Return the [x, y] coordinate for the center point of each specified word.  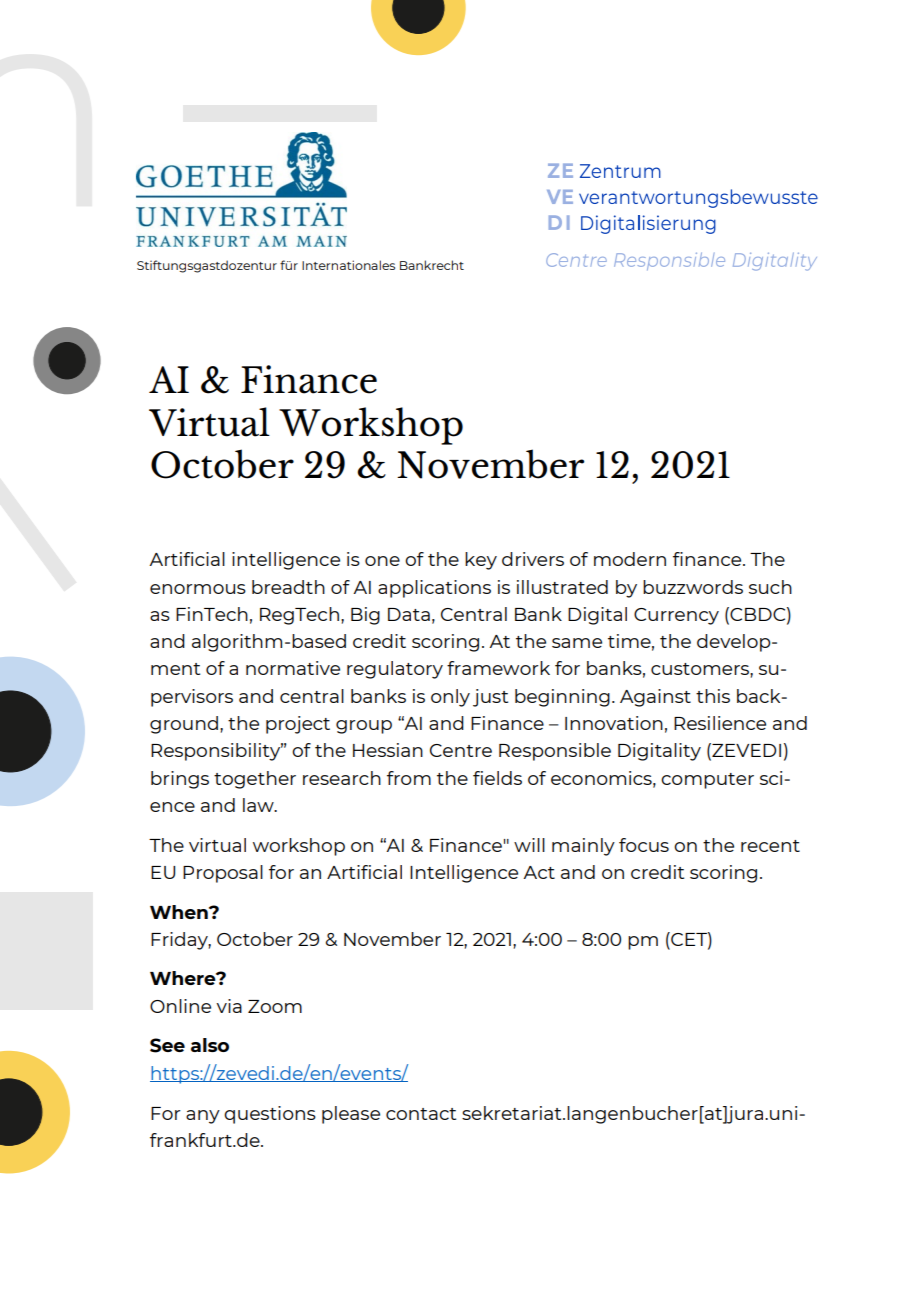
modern [630, 559]
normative [293, 668]
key [481, 561]
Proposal [223, 874]
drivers [533, 559]
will [529, 845]
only [450, 698]
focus [644, 845]
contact [421, 1114]
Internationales [348, 265]
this [713, 696]
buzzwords [693, 587]
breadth [288, 587]
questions [270, 1115]
